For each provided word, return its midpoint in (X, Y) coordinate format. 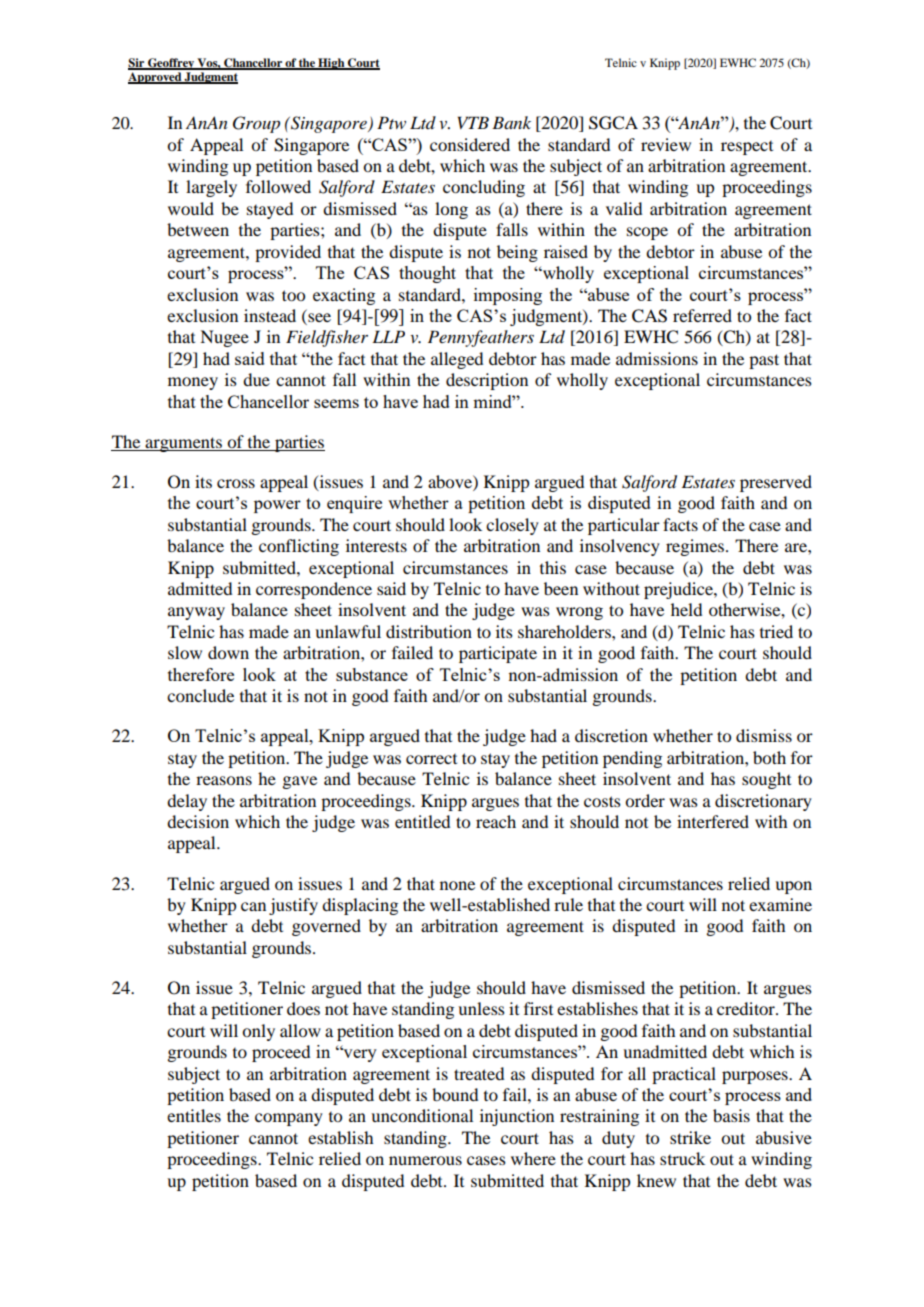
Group (256, 124)
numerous (425, 1160)
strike (690, 1137)
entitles (194, 1115)
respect (747, 148)
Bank (511, 122)
